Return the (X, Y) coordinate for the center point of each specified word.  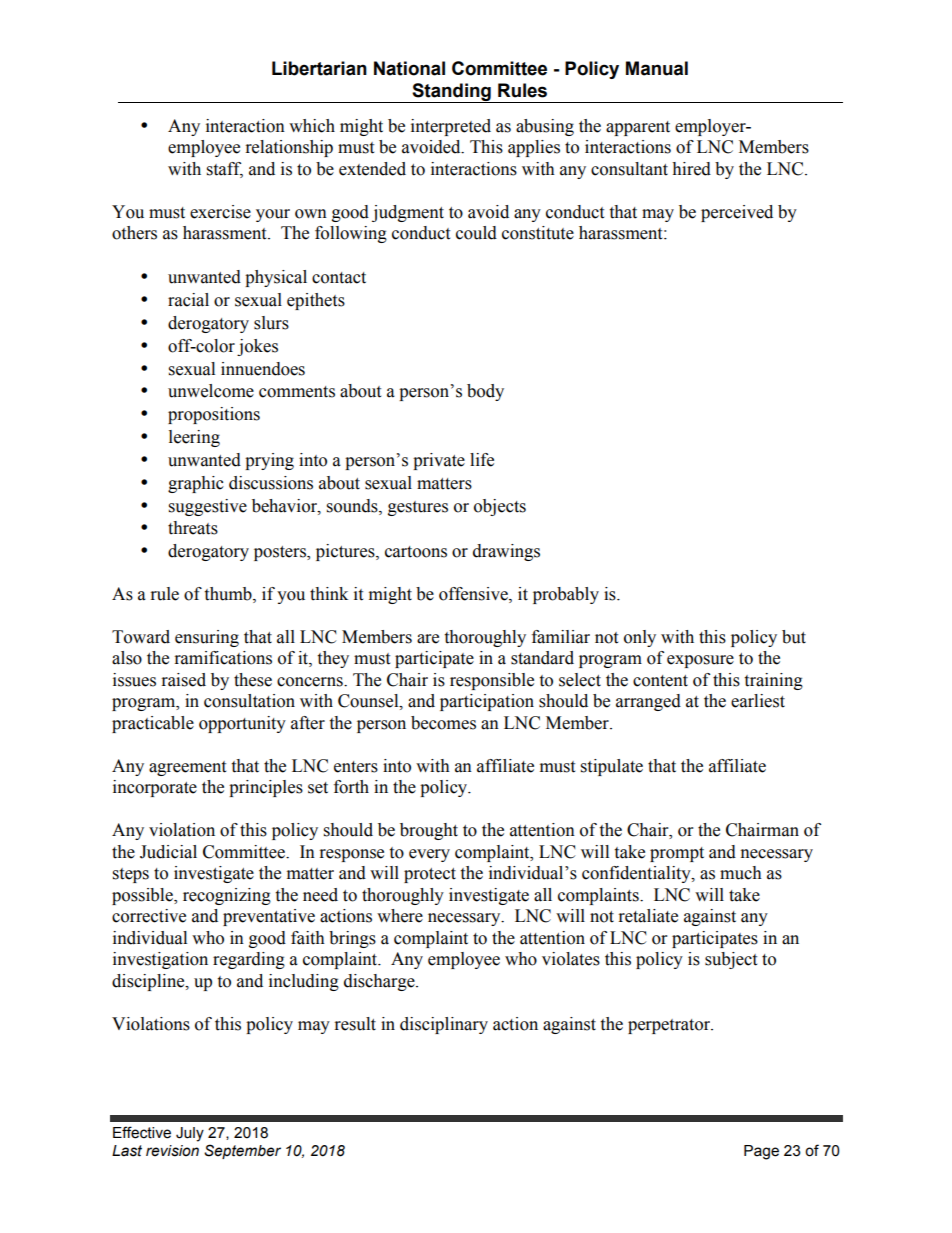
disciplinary (444, 1025)
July (190, 1134)
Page (761, 1152)
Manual (657, 68)
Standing (451, 93)
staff (225, 169)
